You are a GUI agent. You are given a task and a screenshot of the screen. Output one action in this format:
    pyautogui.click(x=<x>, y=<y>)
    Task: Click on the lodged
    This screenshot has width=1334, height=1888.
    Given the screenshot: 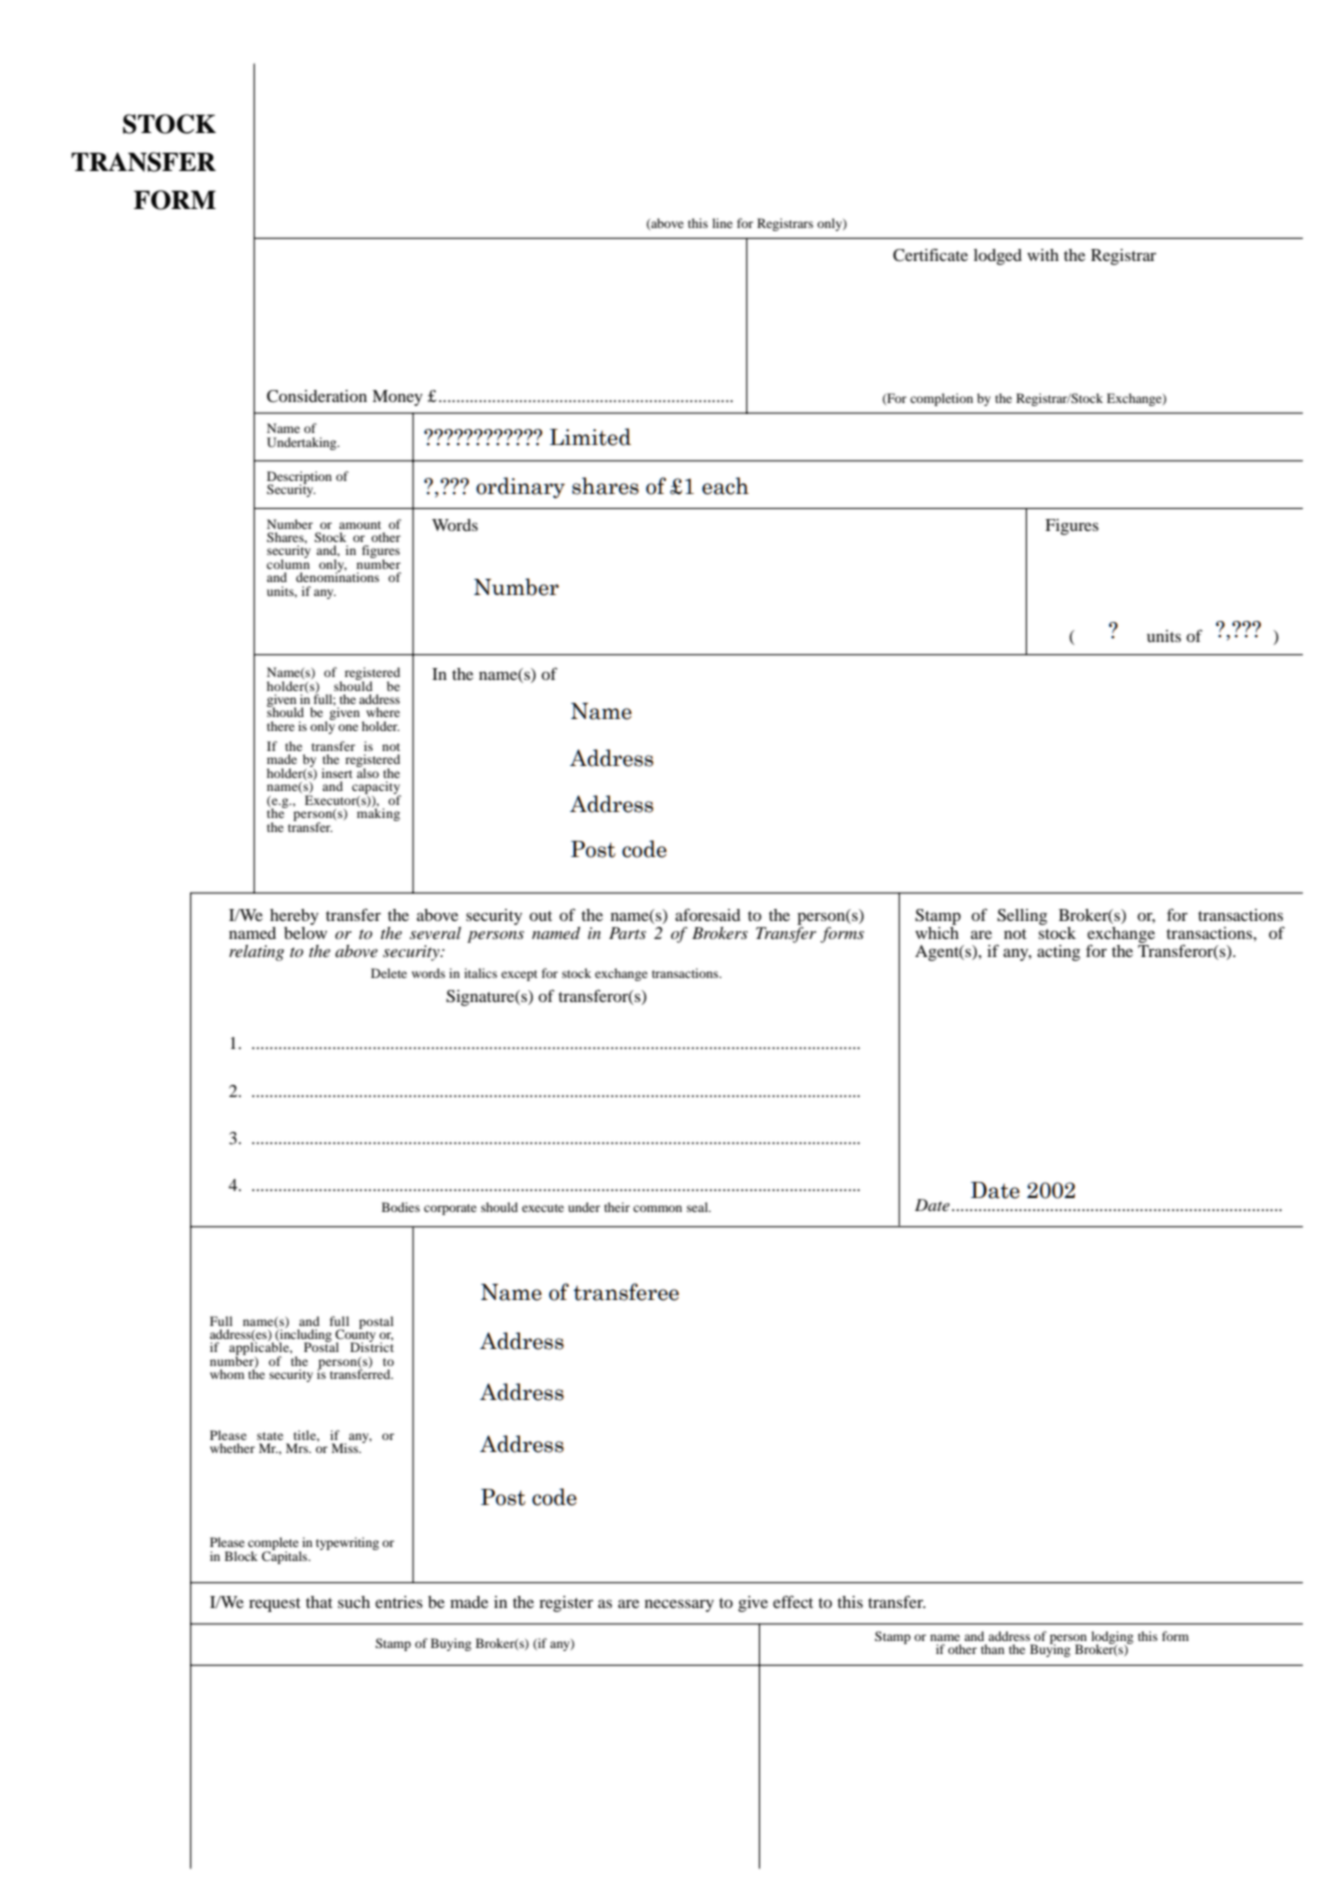 What is the action you would take?
    pyautogui.click(x=998, y=257)
